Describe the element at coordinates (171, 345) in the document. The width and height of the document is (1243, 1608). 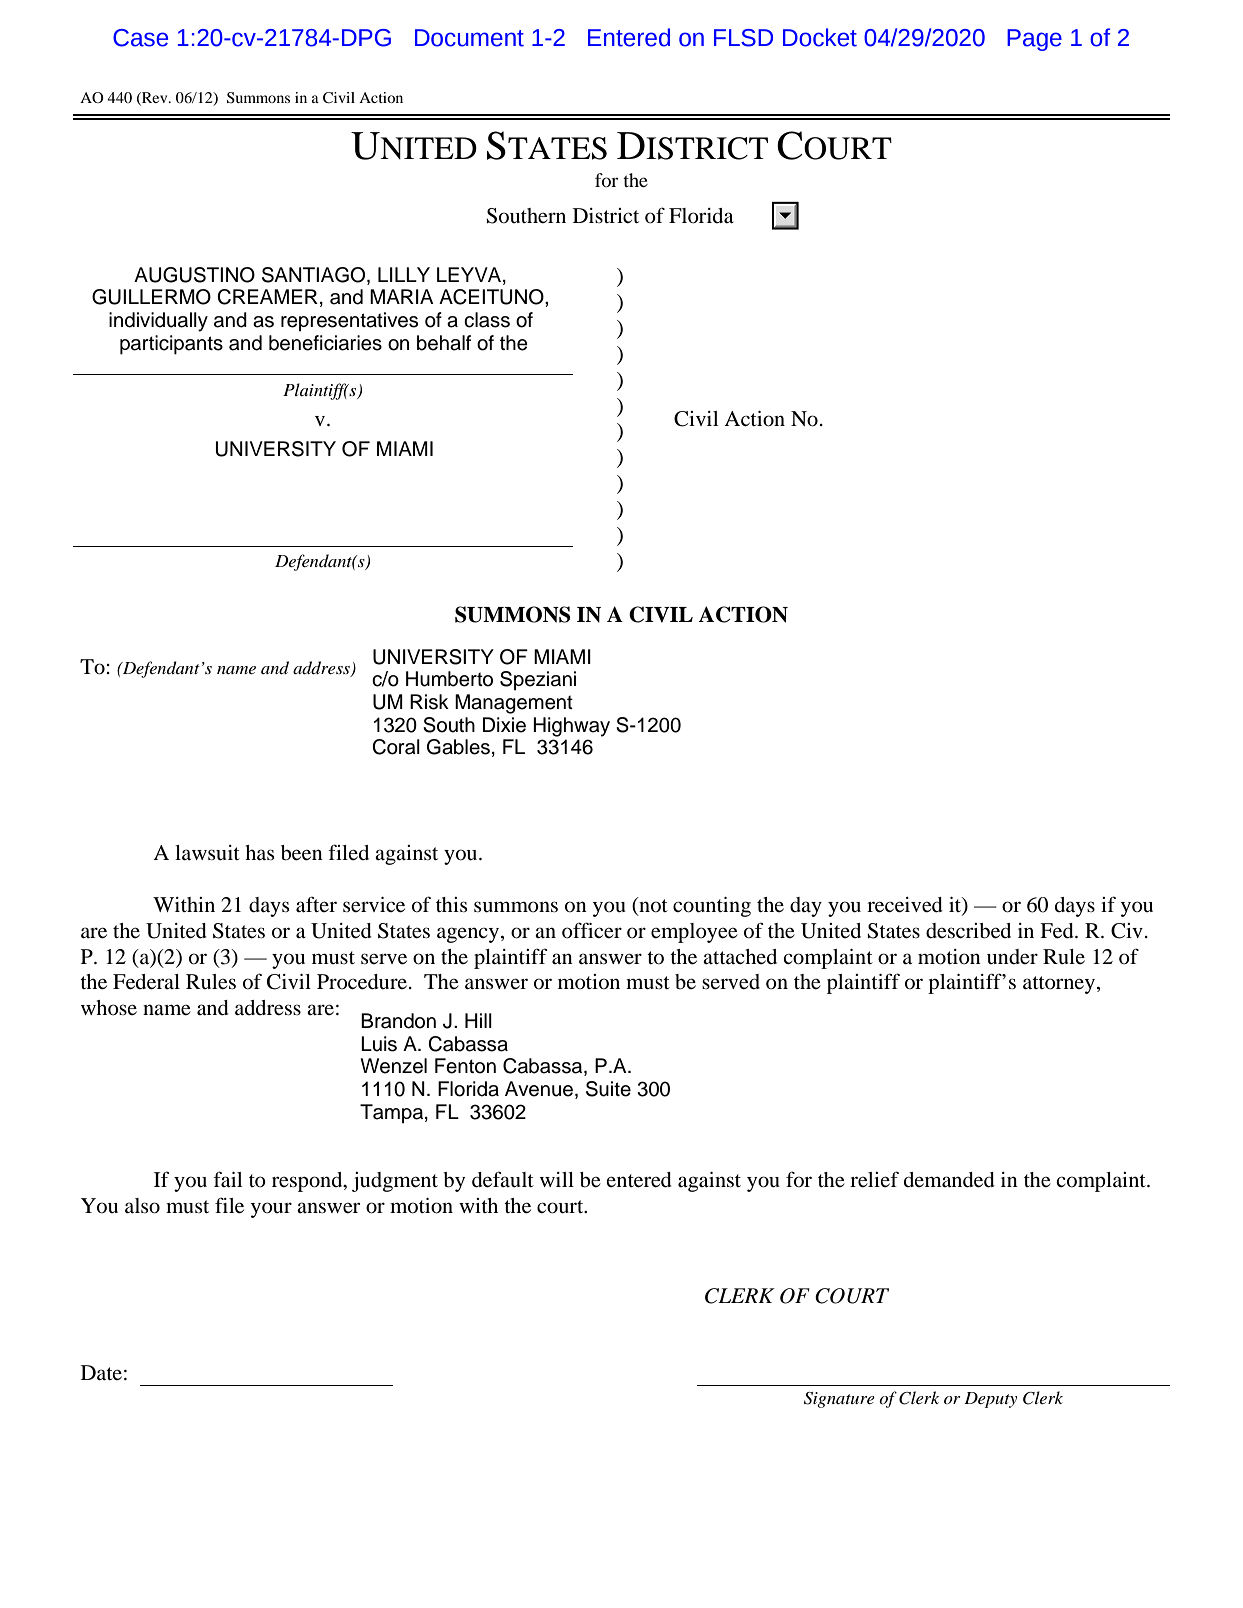
I see `participants` at that location.
